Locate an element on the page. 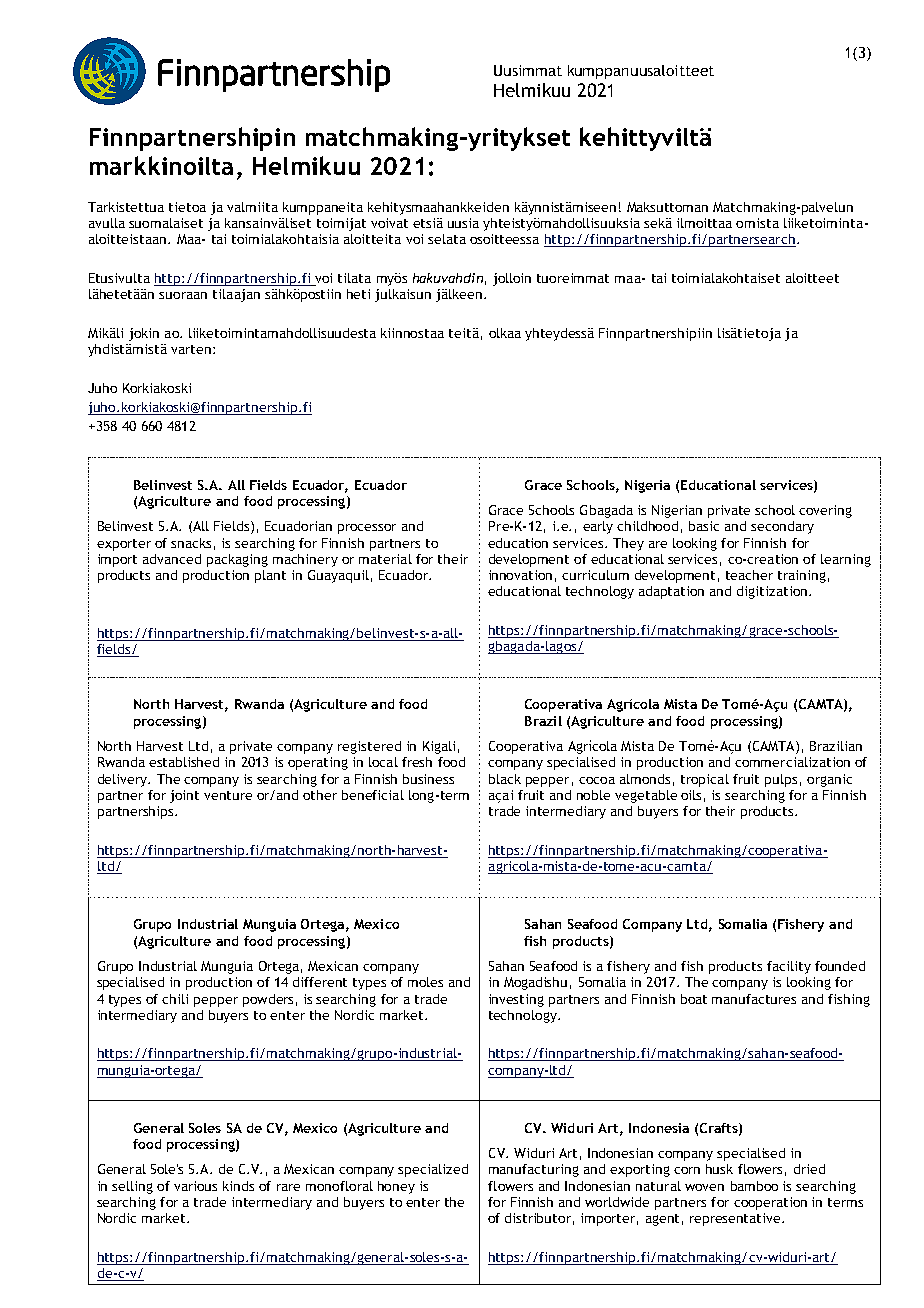  snacks is located at coordinates (191, 543).
